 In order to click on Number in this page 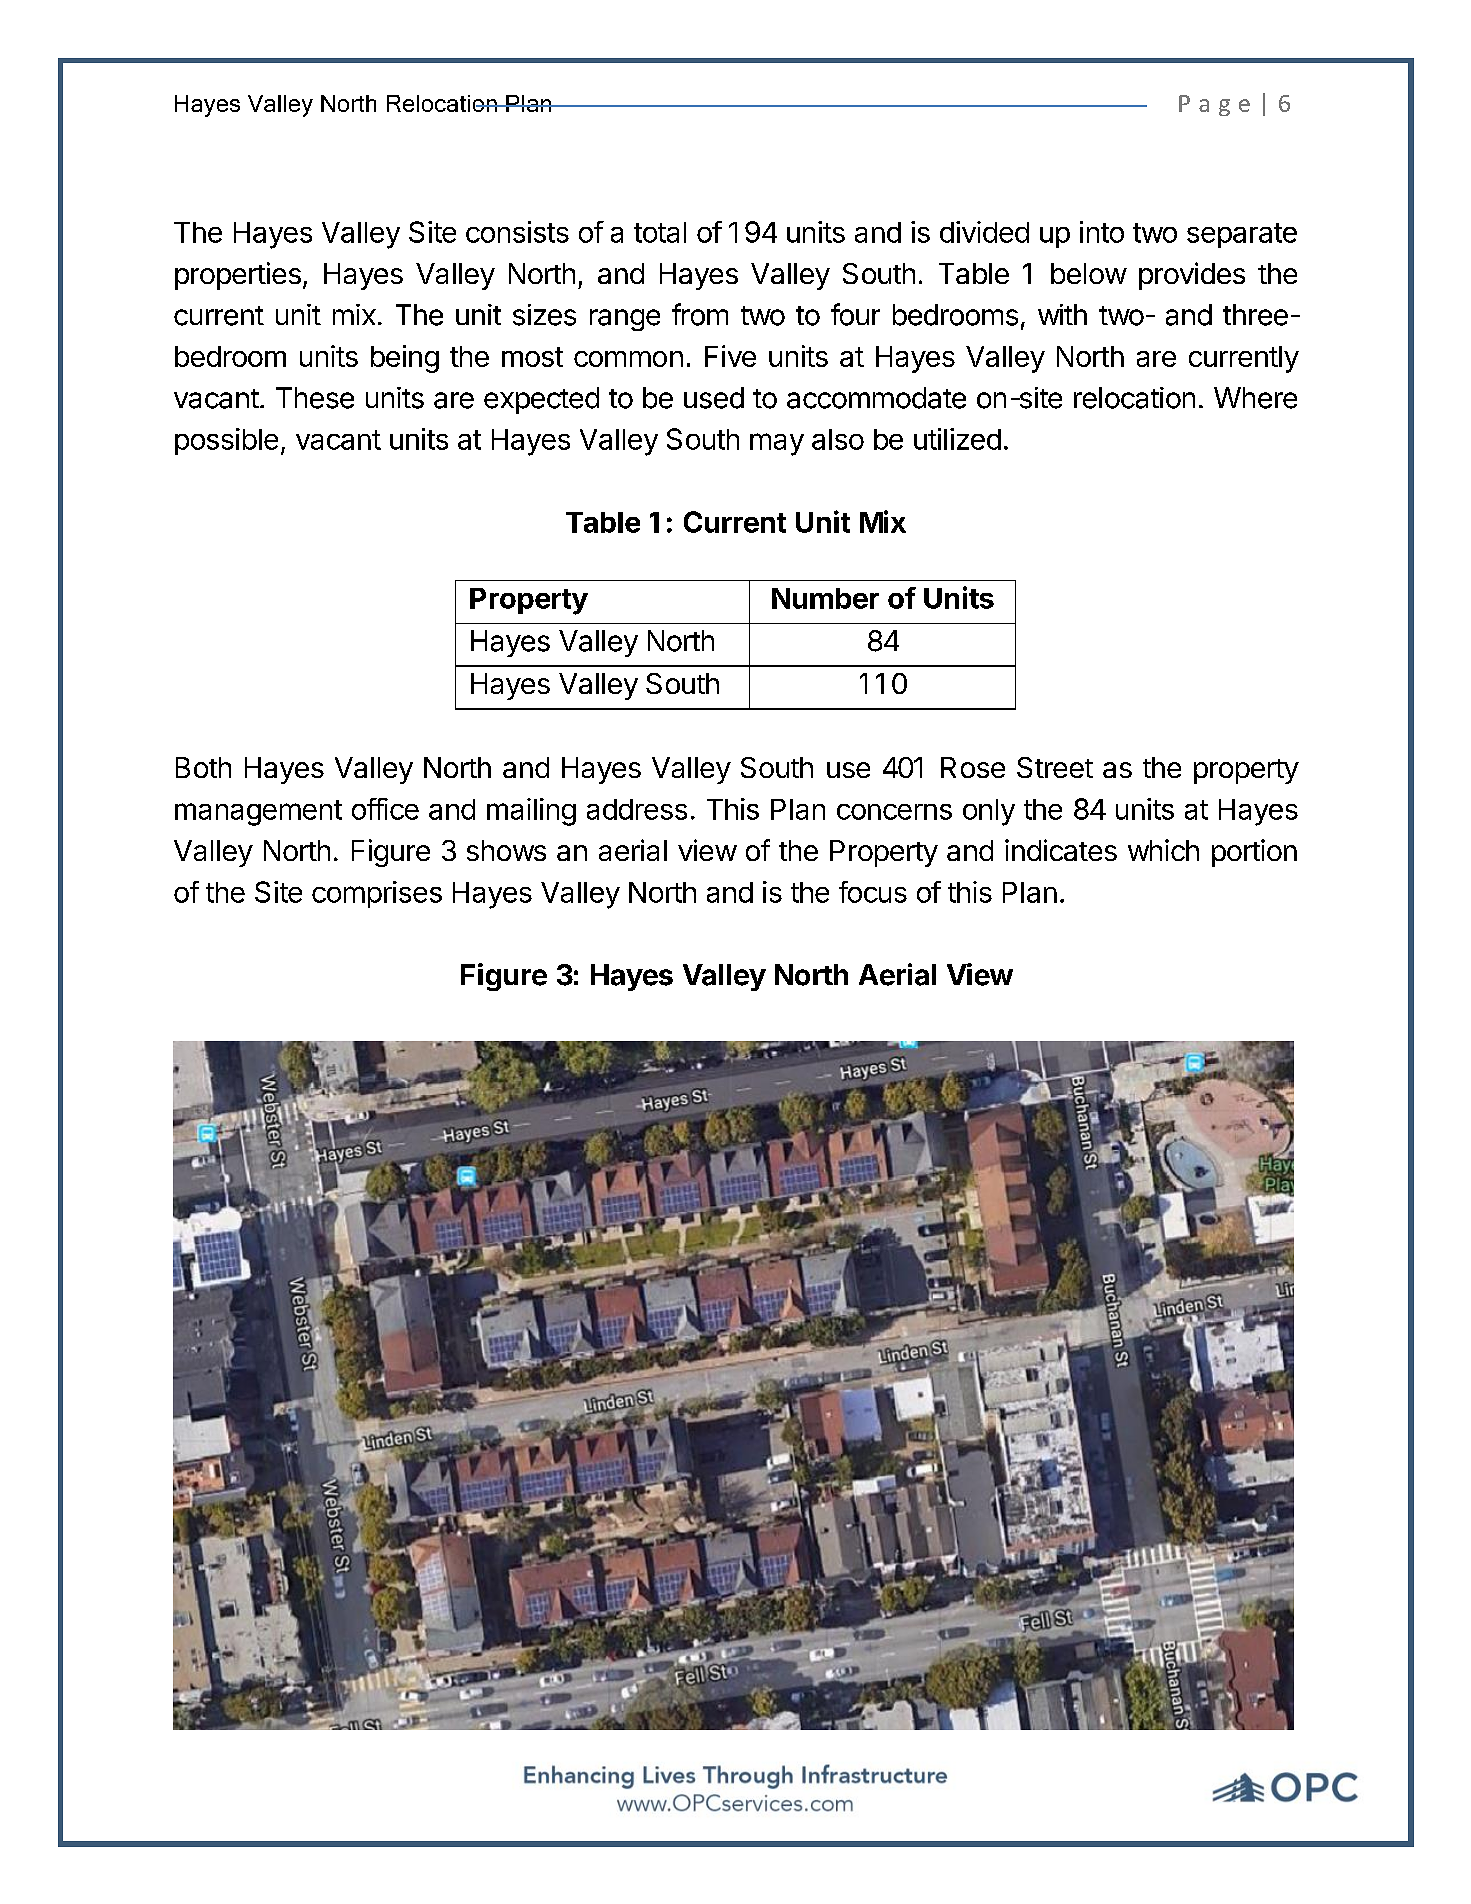, I will do `click(825, 598)`.
